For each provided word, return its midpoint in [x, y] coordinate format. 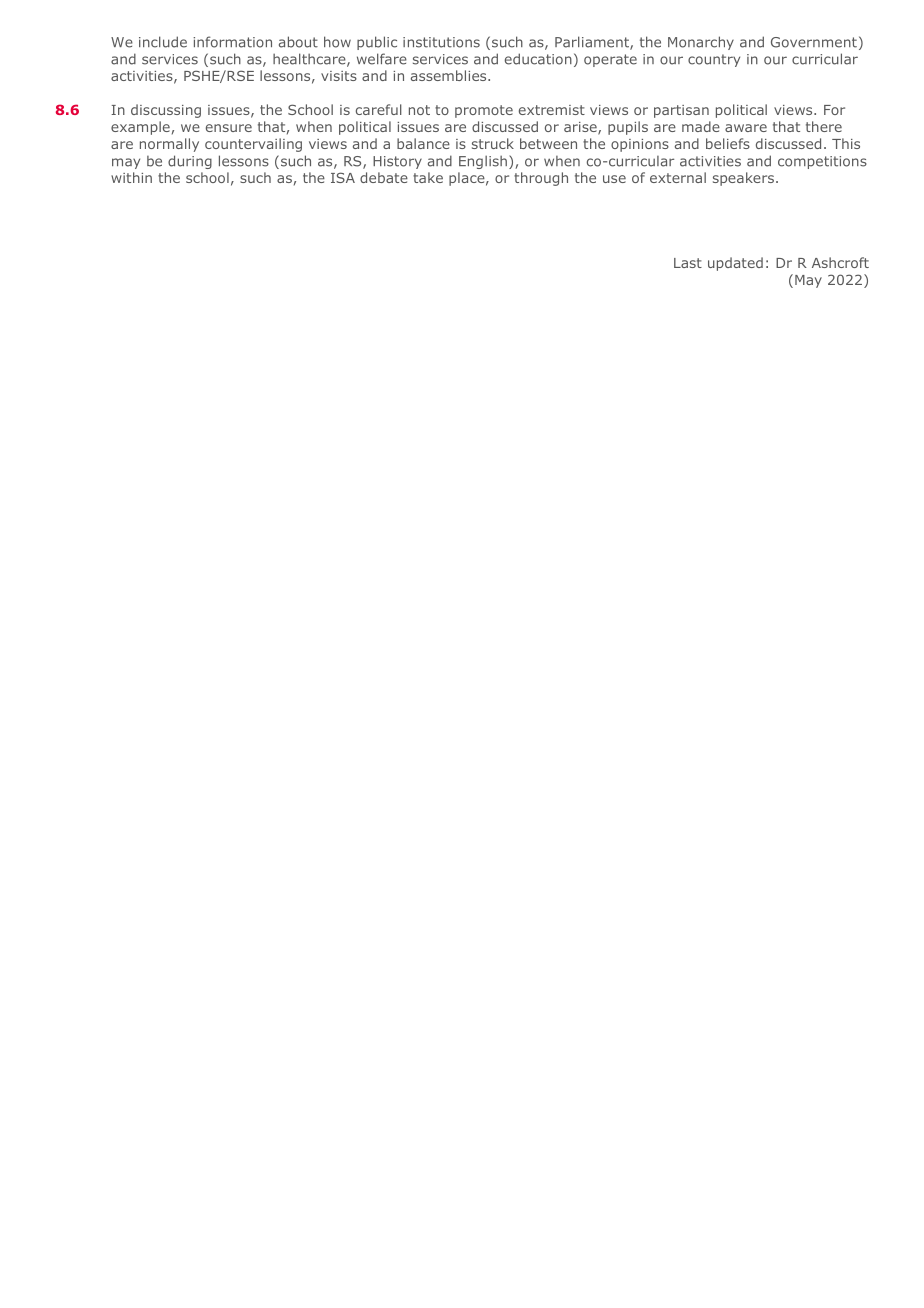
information [232, 42]
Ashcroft [840, 262]
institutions [441, 42]
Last [688, 263]
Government [814, 42]
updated [735, 264]
